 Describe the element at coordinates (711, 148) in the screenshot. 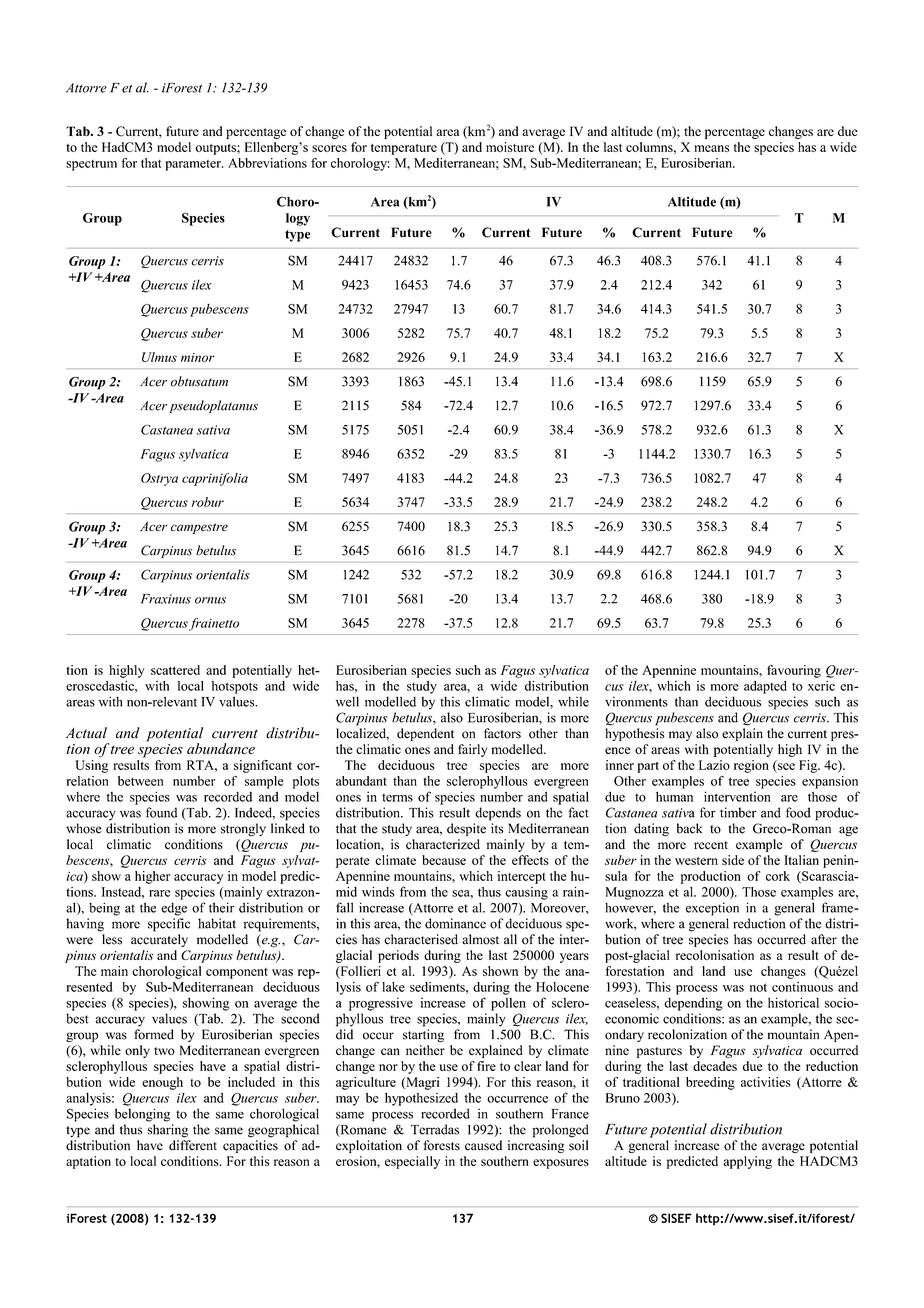

I see `means` at that location.
